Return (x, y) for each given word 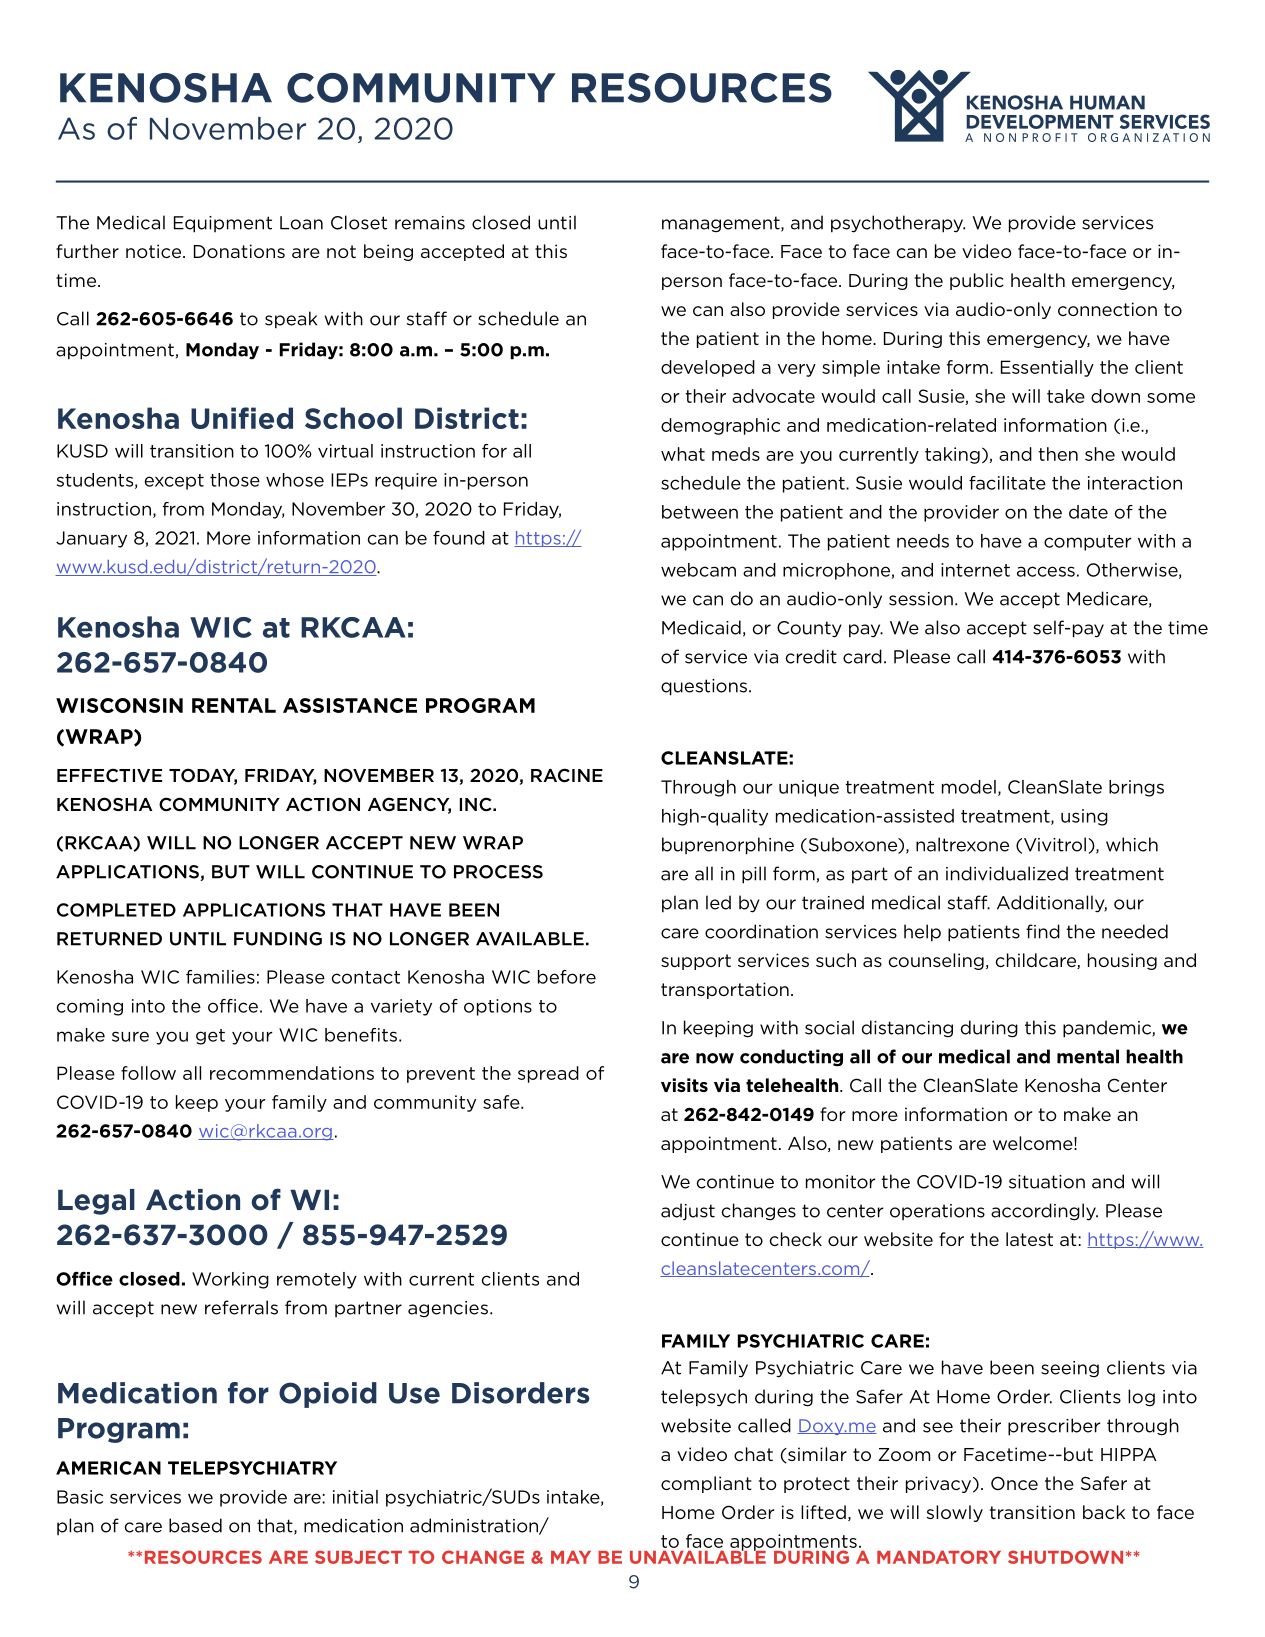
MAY (571, 1557)
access (1046, 571)
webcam (698, 570)
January (91, 539)
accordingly (1044, 1212)
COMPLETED (116, 910)
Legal (96, 1202)
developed (708, 368)
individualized (1007, 873)
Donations (239, 251)
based (195, 1525)
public (977, 281)
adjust (688, 1212)
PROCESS (498, 872)
